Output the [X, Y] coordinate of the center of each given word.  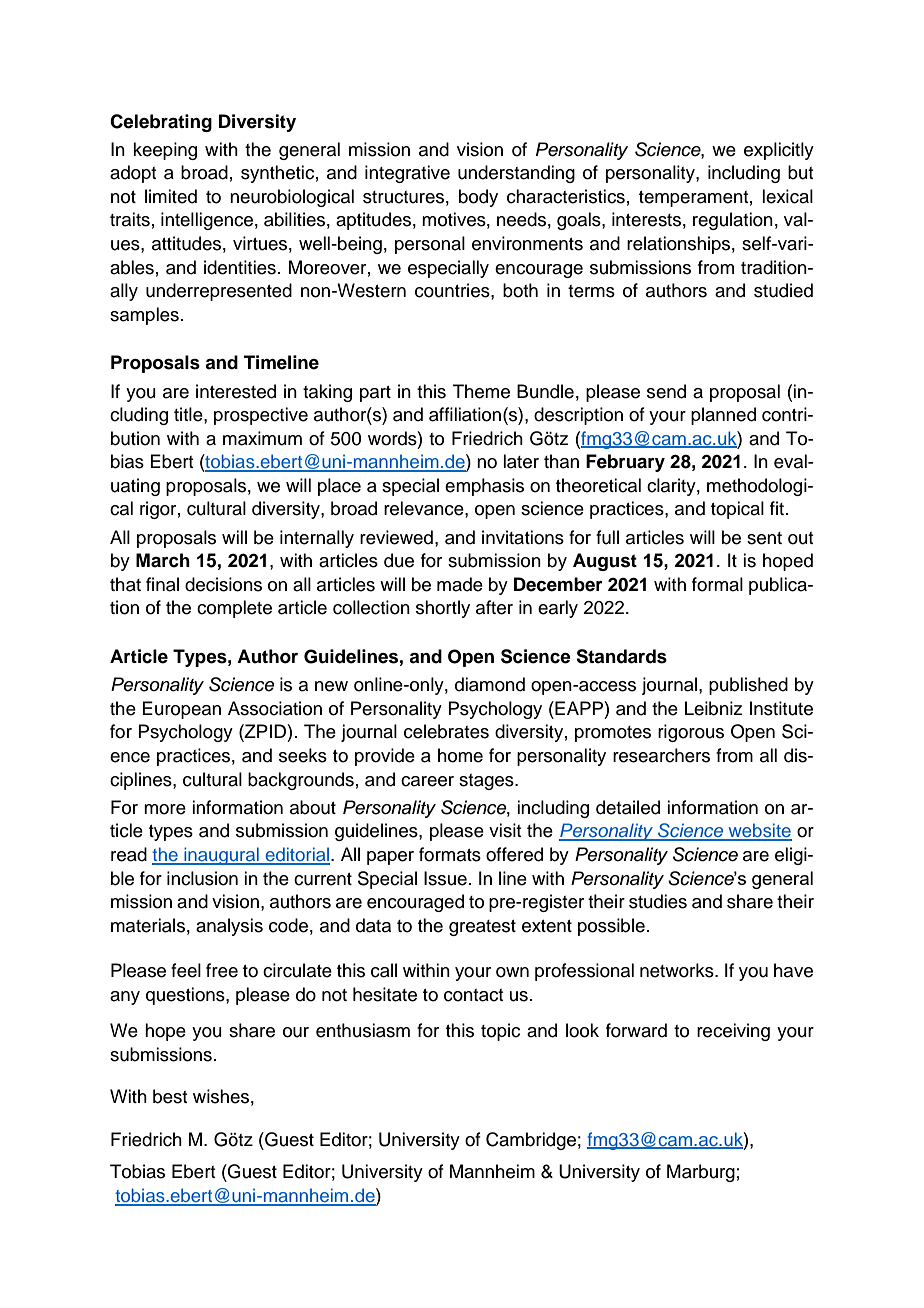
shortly [443, 609]
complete [234, 609]
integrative [407, 174]
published [748, 686]
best [170, 1096]
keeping [165, 151]
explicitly [779, 151]
